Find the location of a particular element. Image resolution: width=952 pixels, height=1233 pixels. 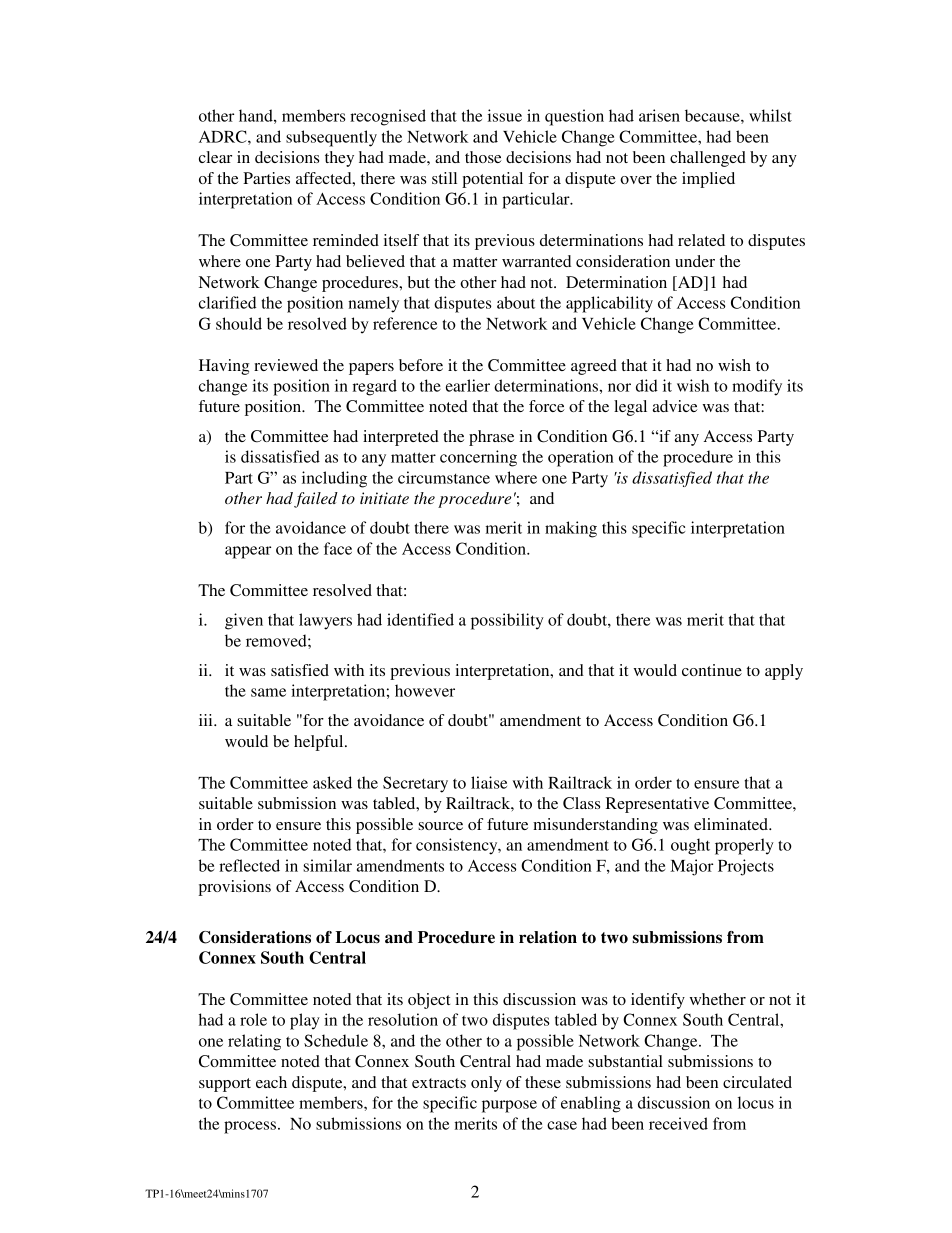

liaise is located at coordinates (489, 782).
